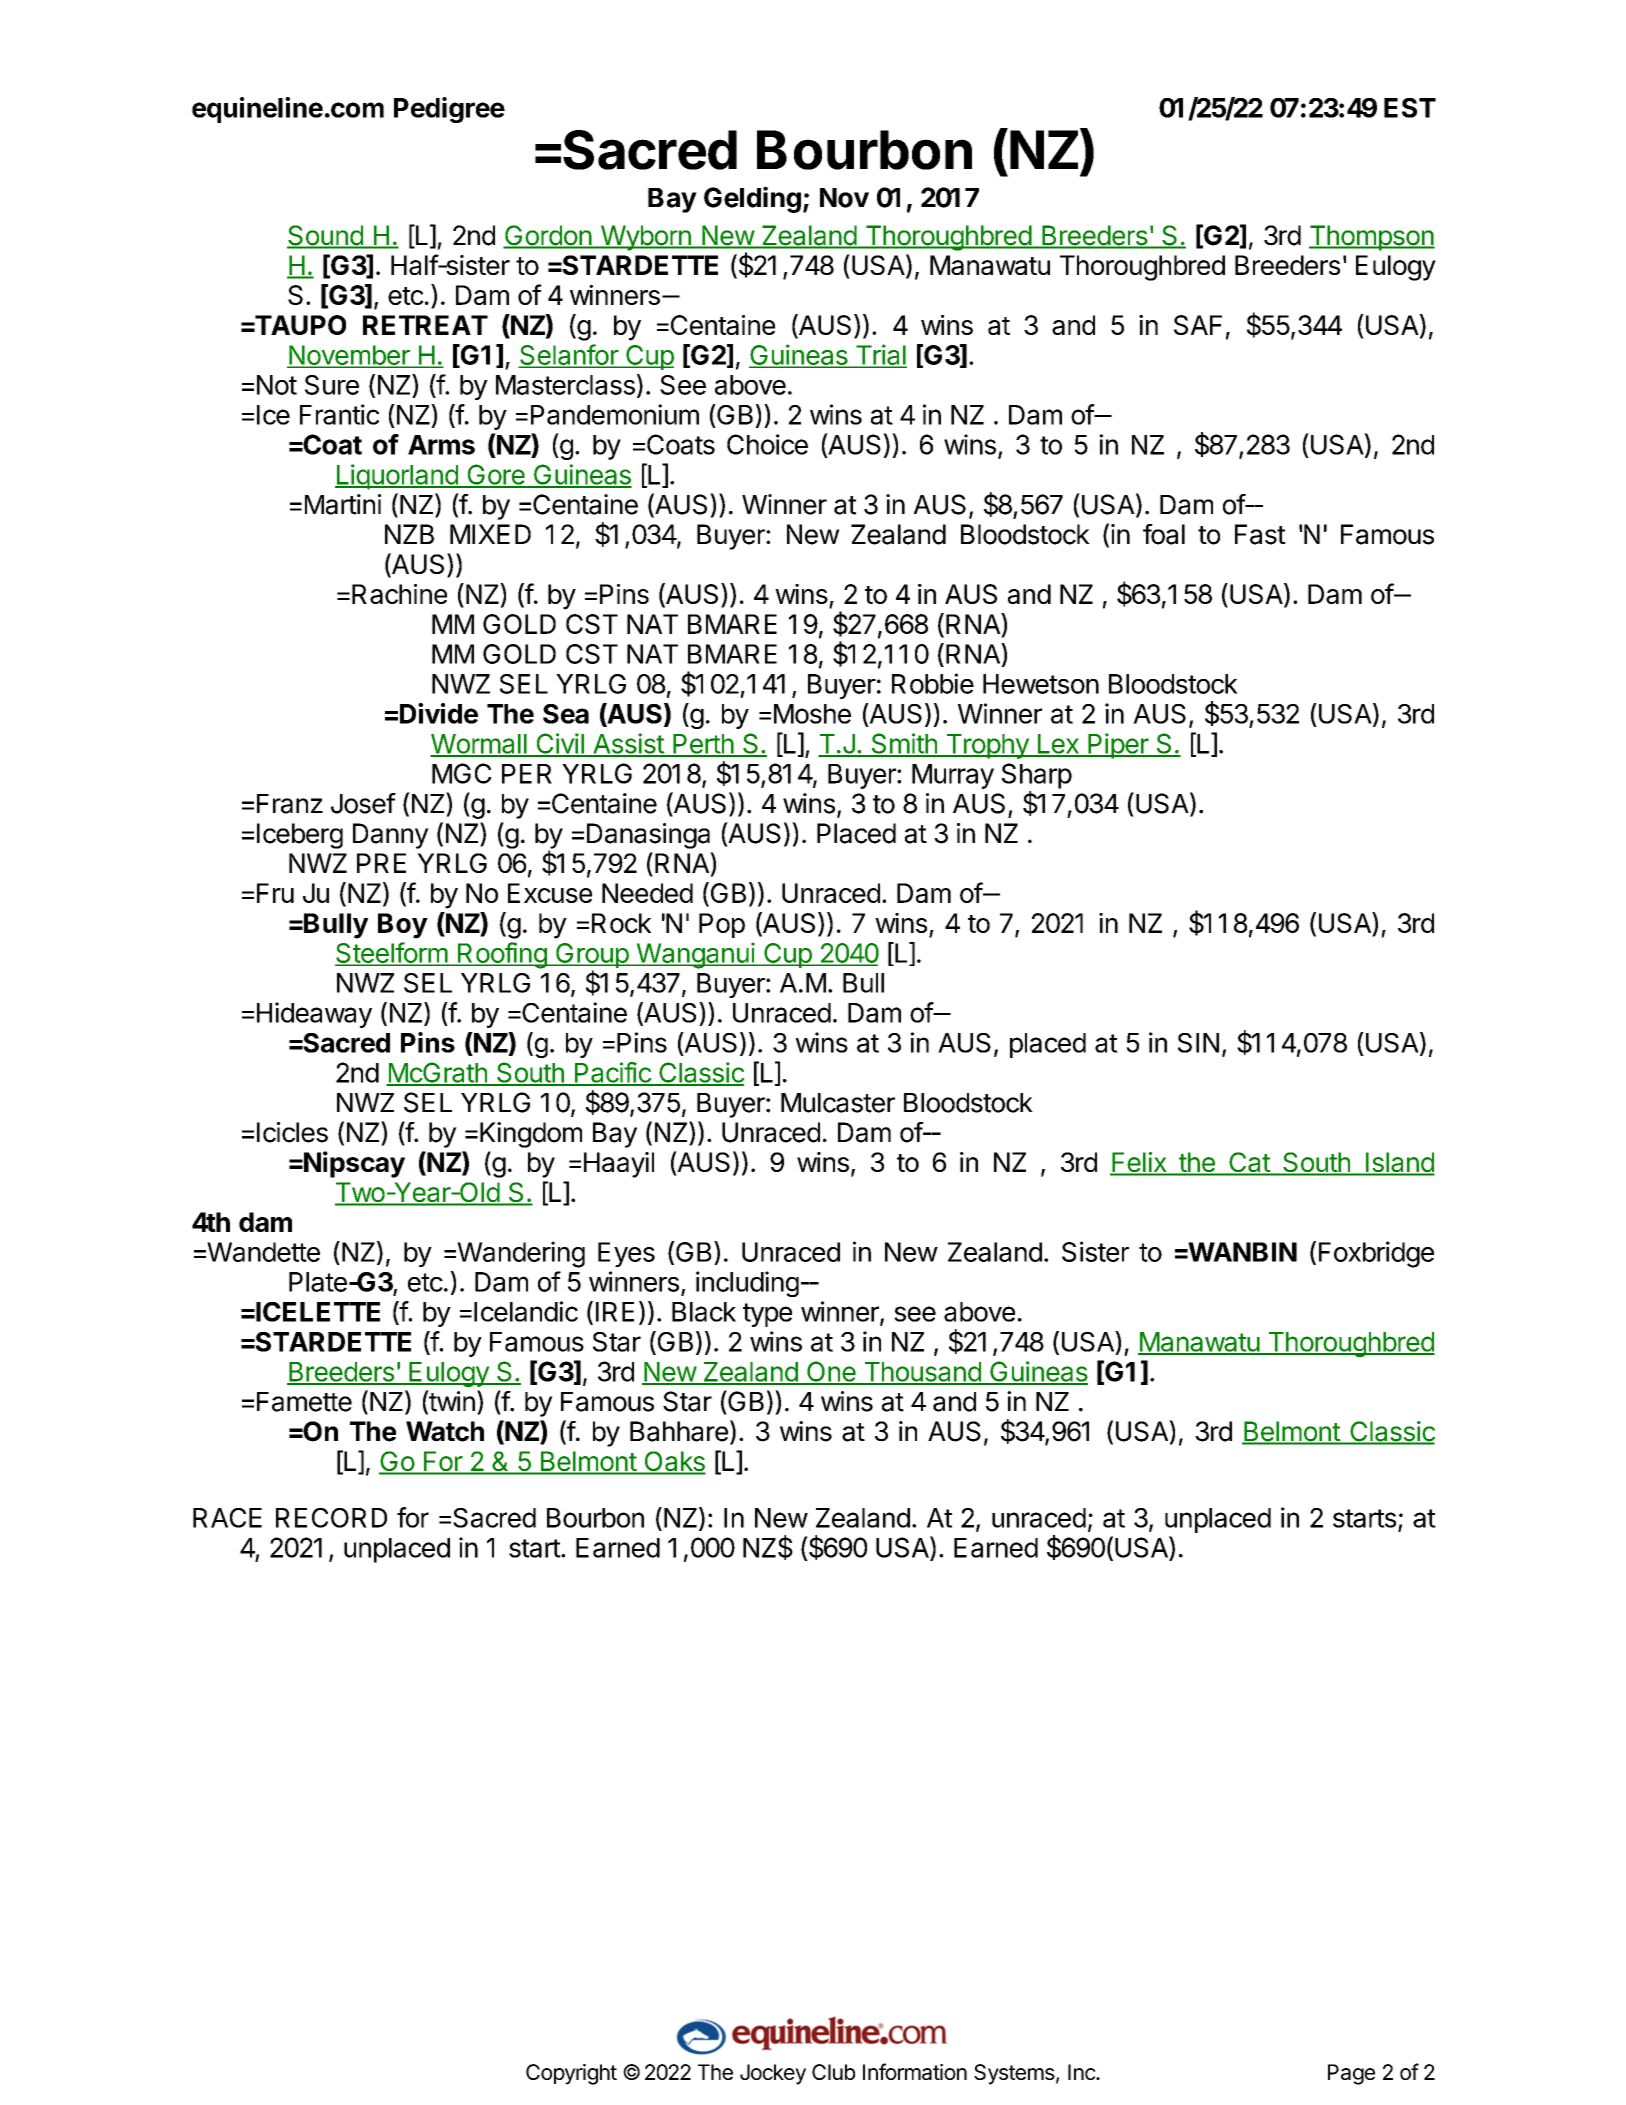  Describe the element at coordinates (1351, 2074) in the page. I see `Page` at that location.
